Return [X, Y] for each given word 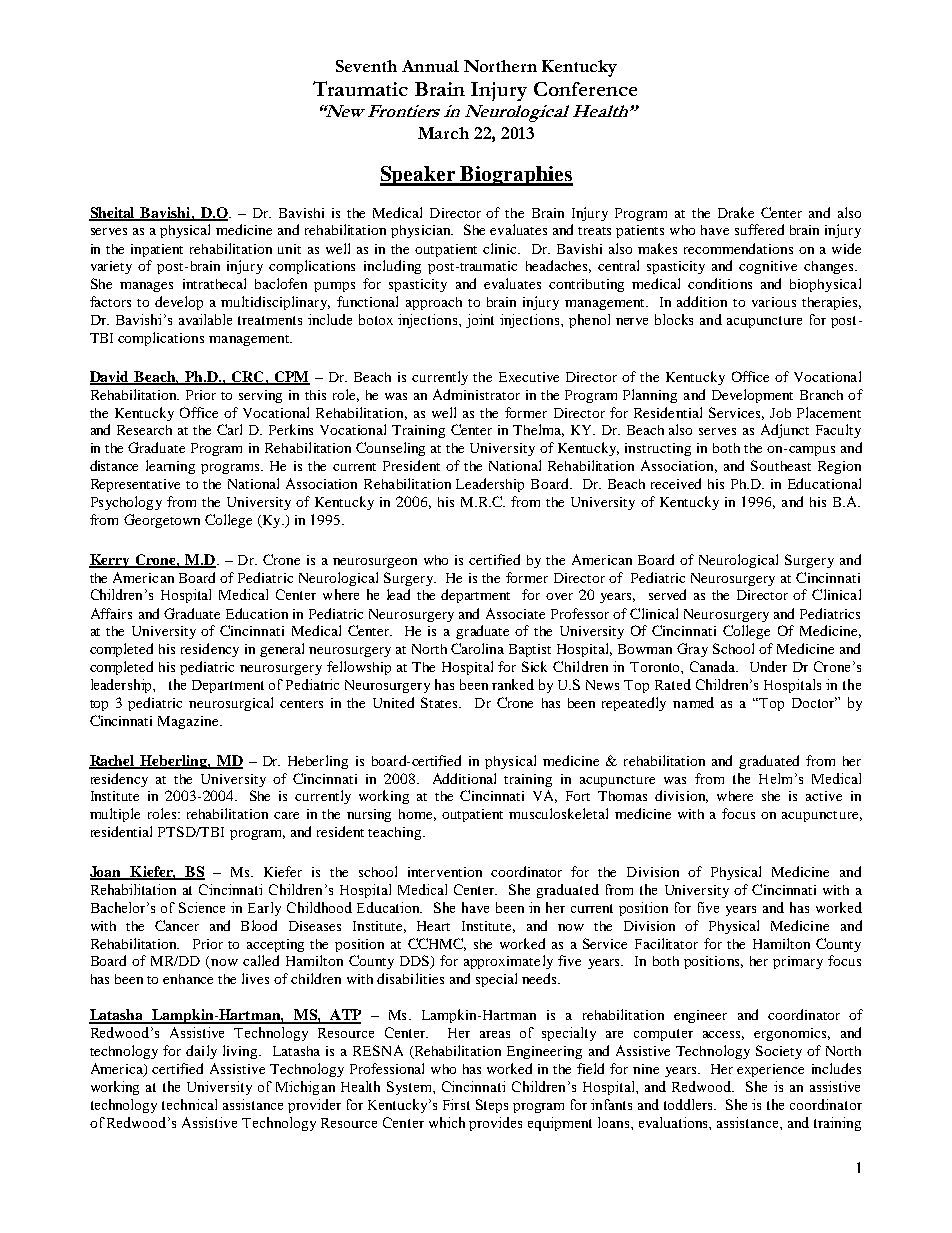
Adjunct [785, 431]
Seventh [366, 66]
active [824, 796]
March [443, 133]
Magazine [189, 722]
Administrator [476, 394]
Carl [229, 429]
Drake [736, 212]
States [440, 702]
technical [189, 1104]
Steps [492, 1106]
